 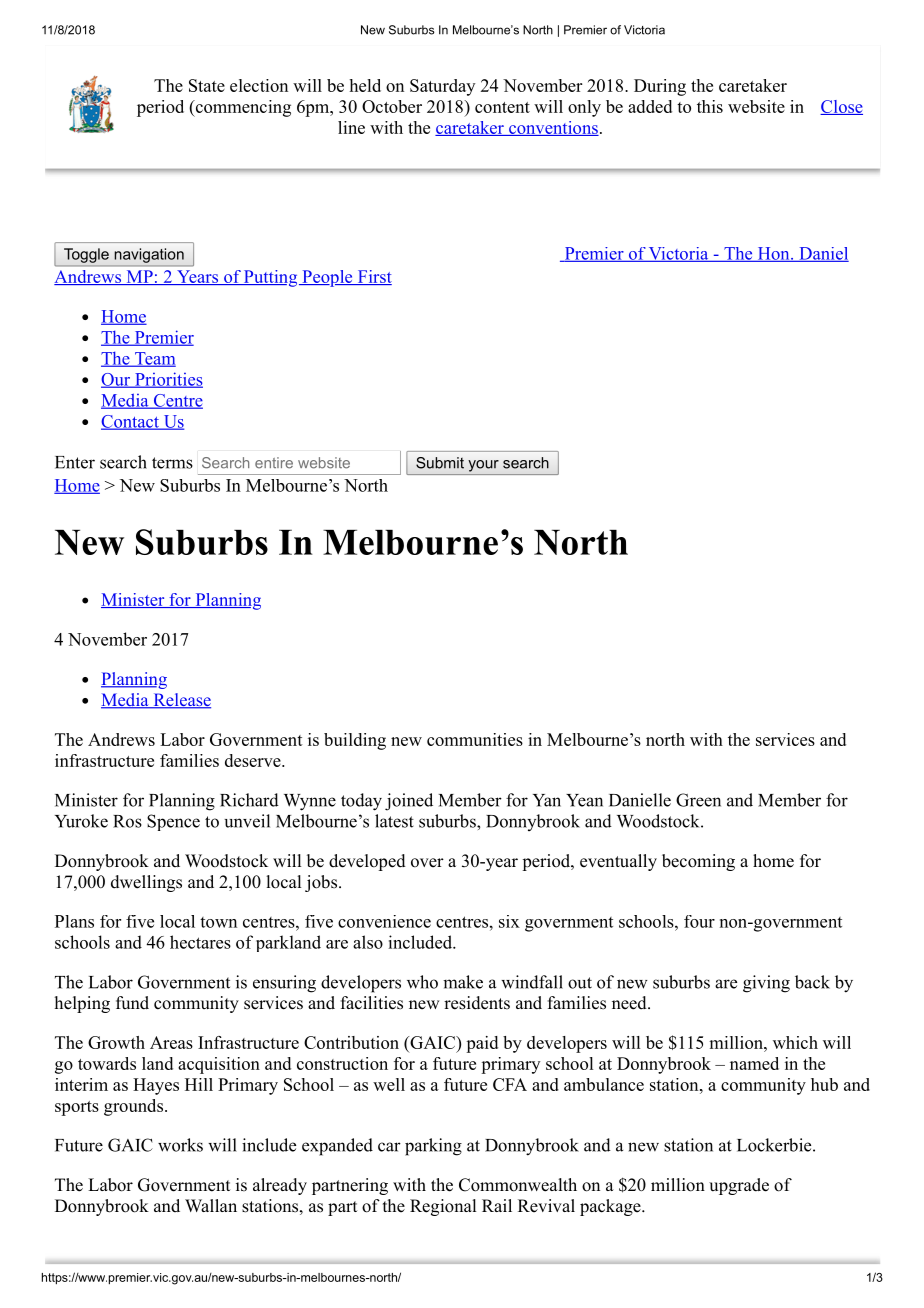 I want to click on Green, so click(x=698, y=800).
